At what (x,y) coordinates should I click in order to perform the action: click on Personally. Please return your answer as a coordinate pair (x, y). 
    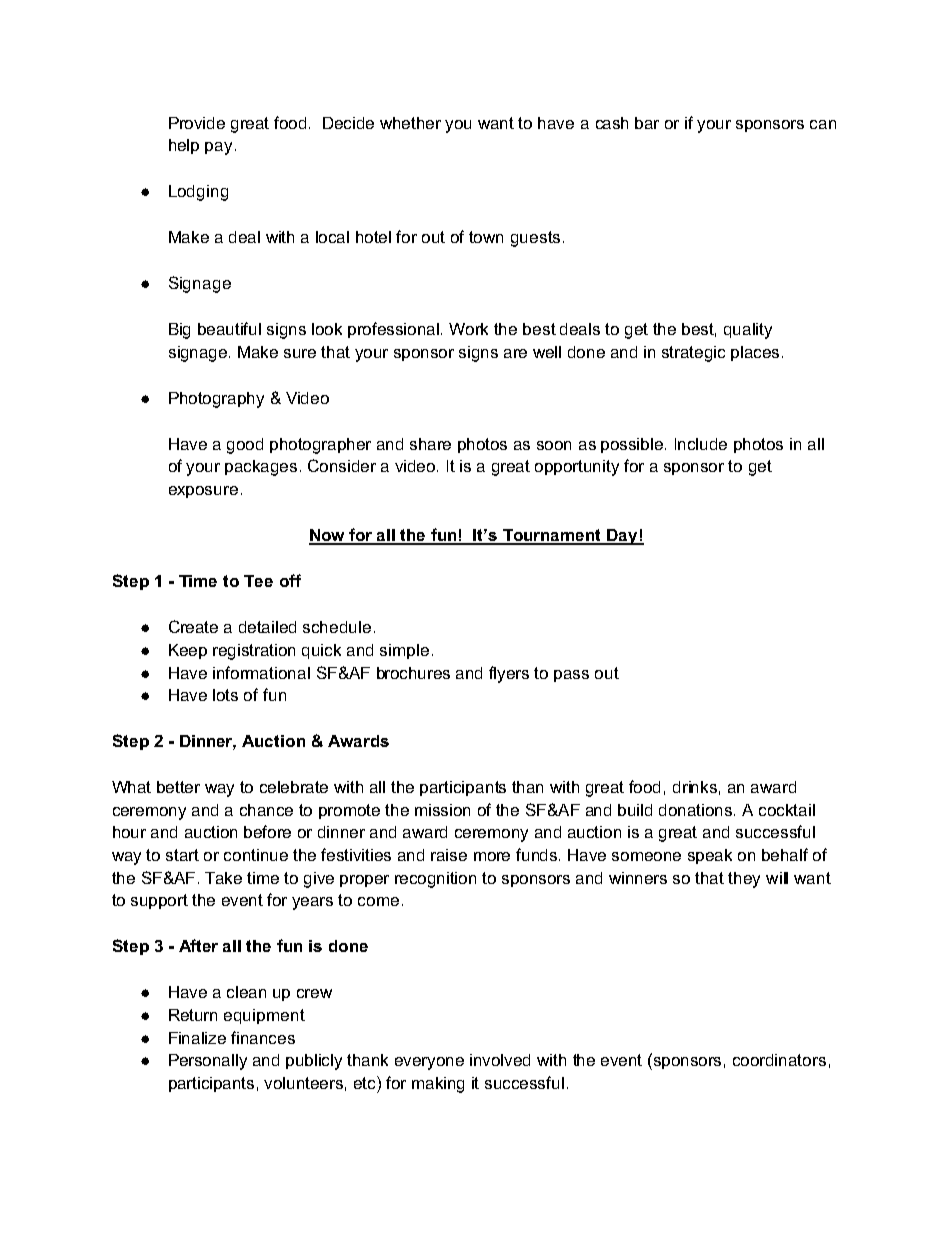
    Looking at the image, I should click on (208, 1062).
